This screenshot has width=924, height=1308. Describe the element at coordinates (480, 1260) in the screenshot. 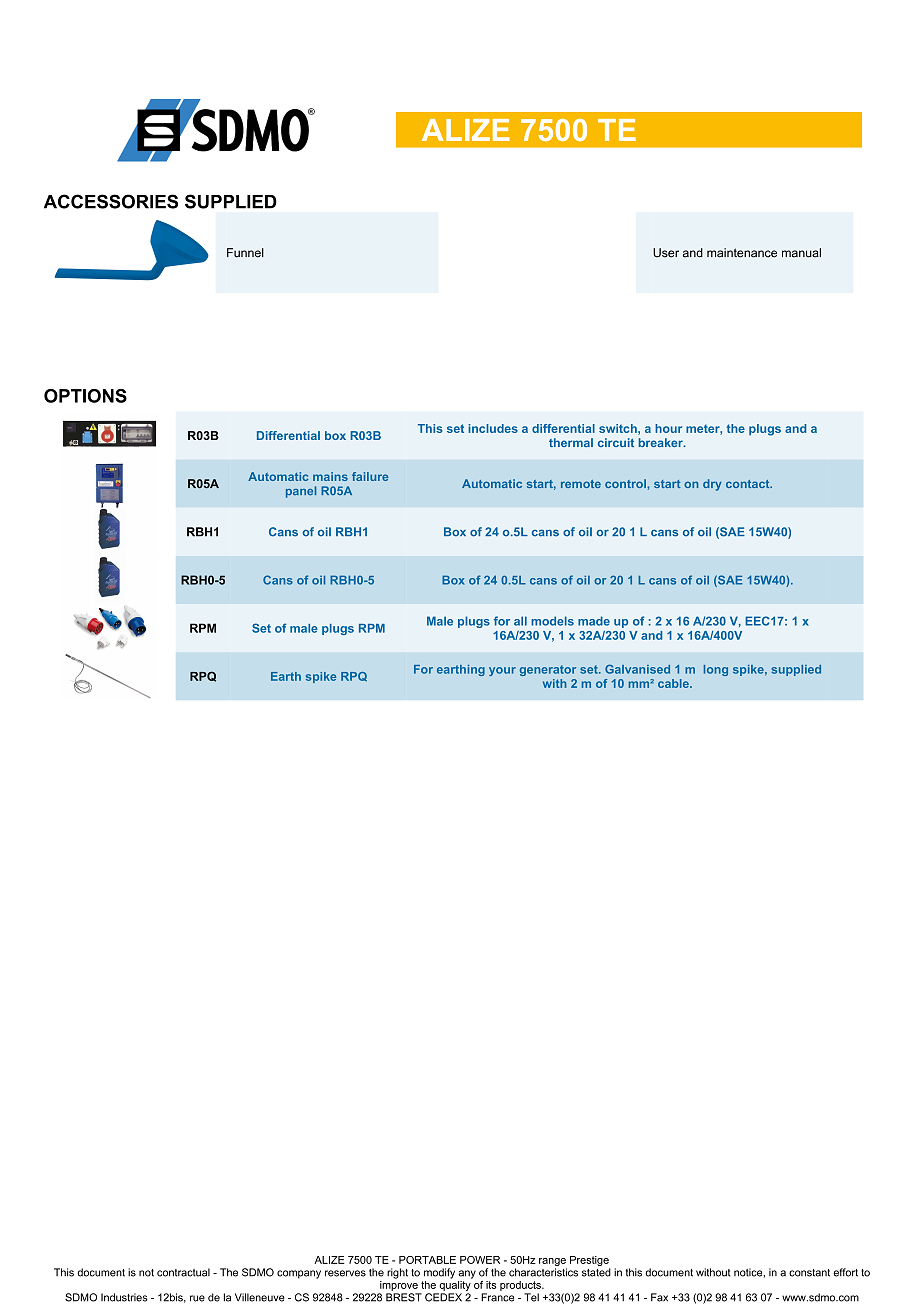

I see `POWER` at that location.
